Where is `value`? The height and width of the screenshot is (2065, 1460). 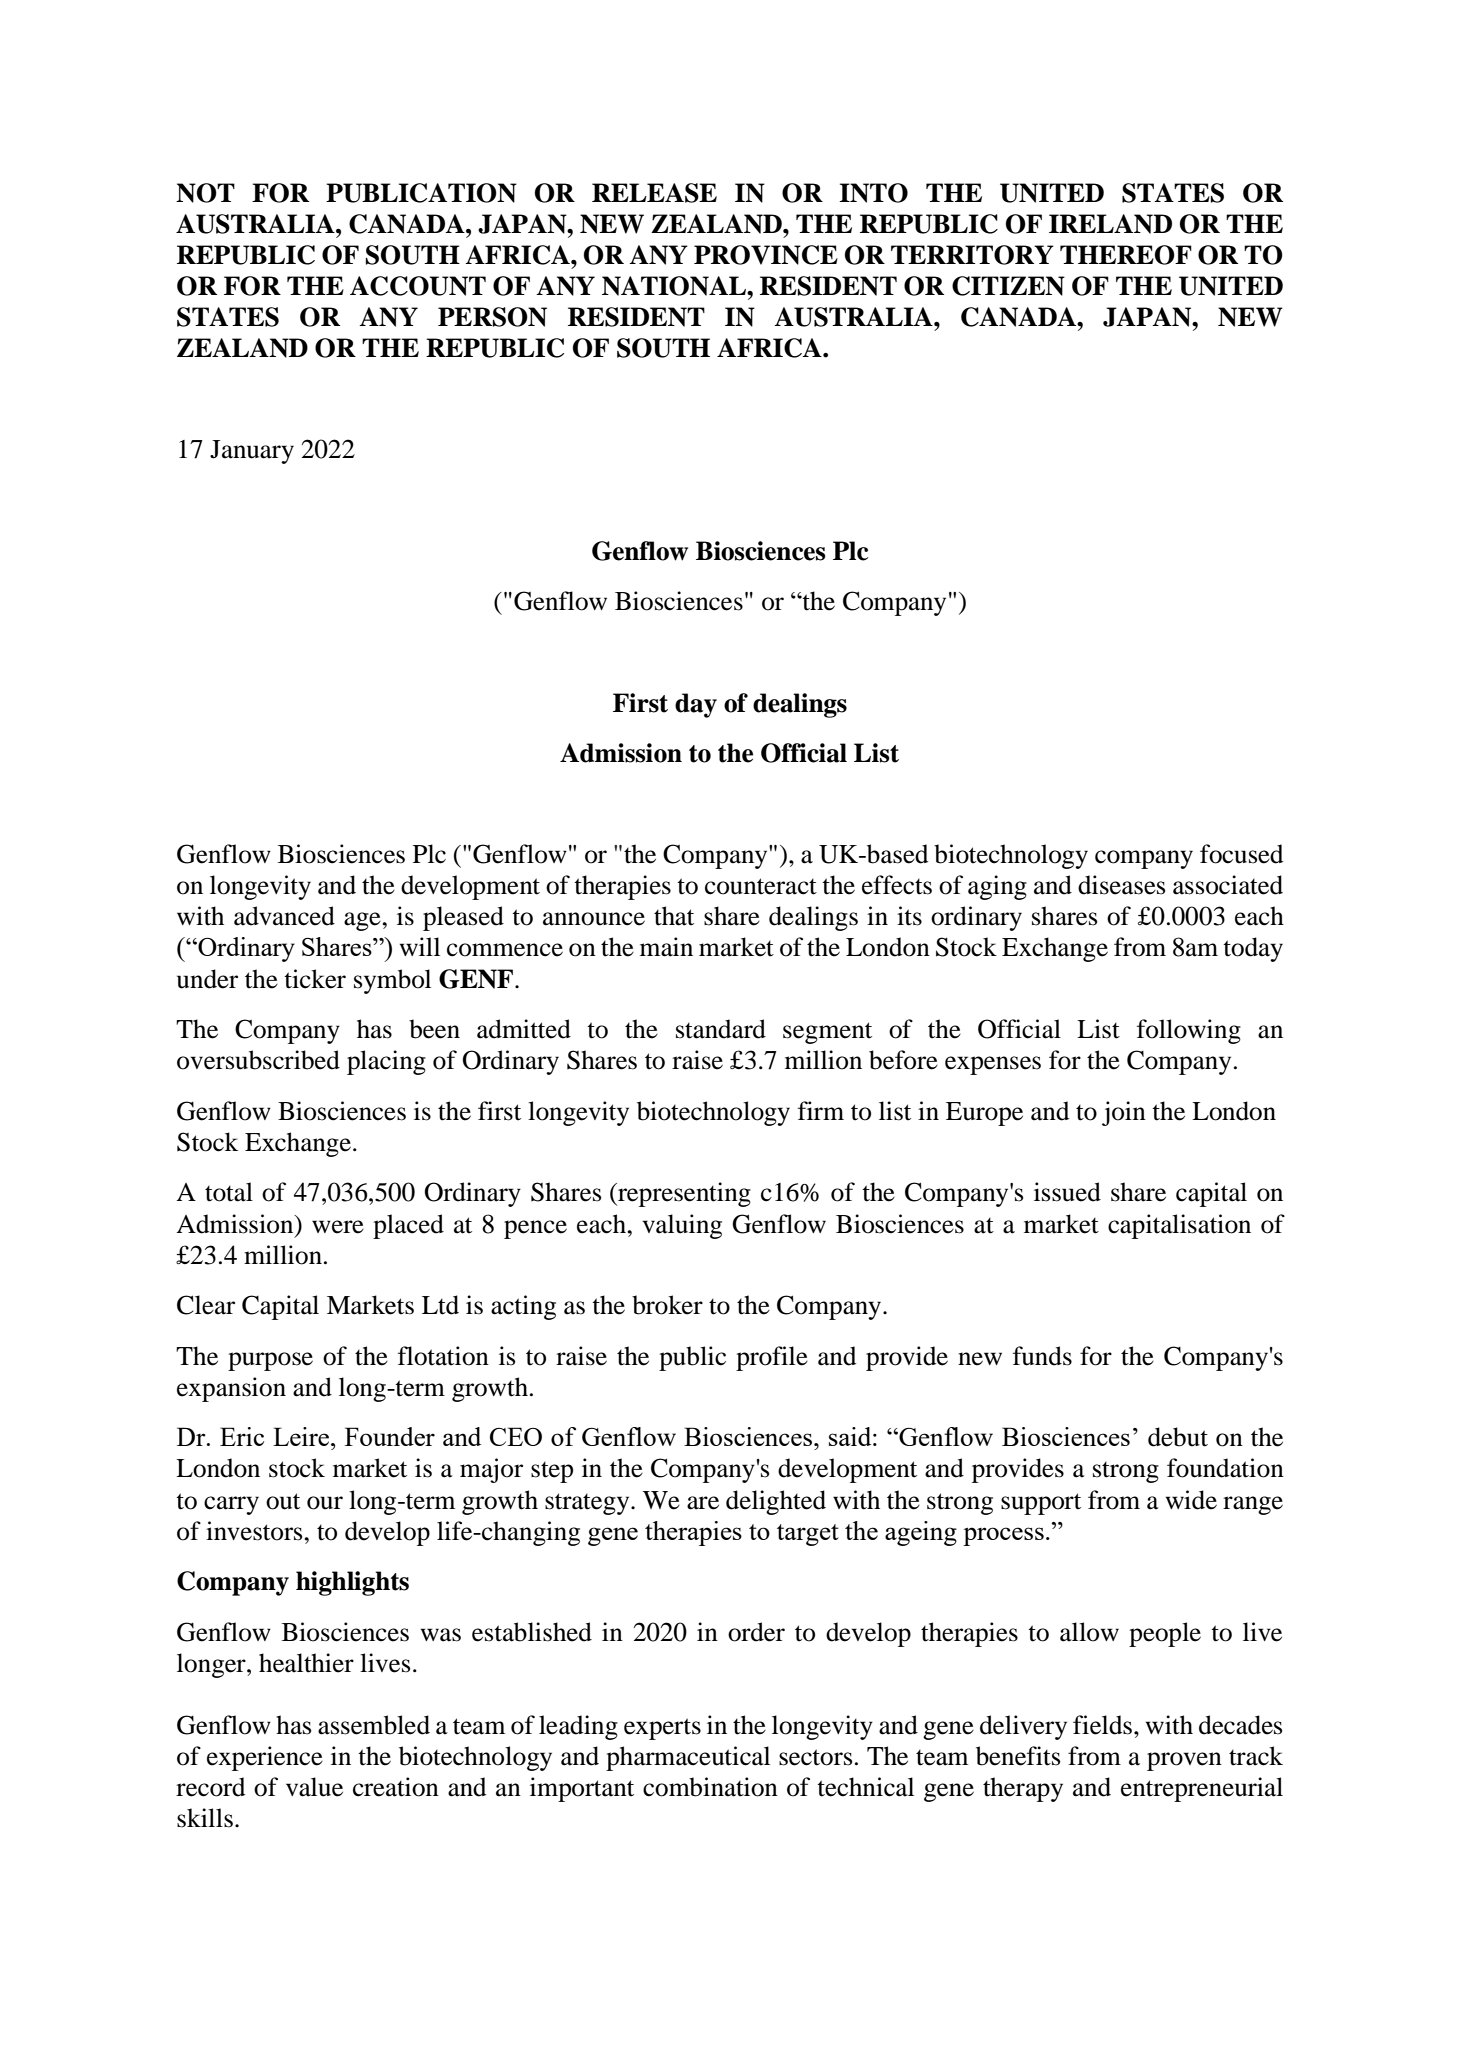
value is located at coordinates (314, 1787).
